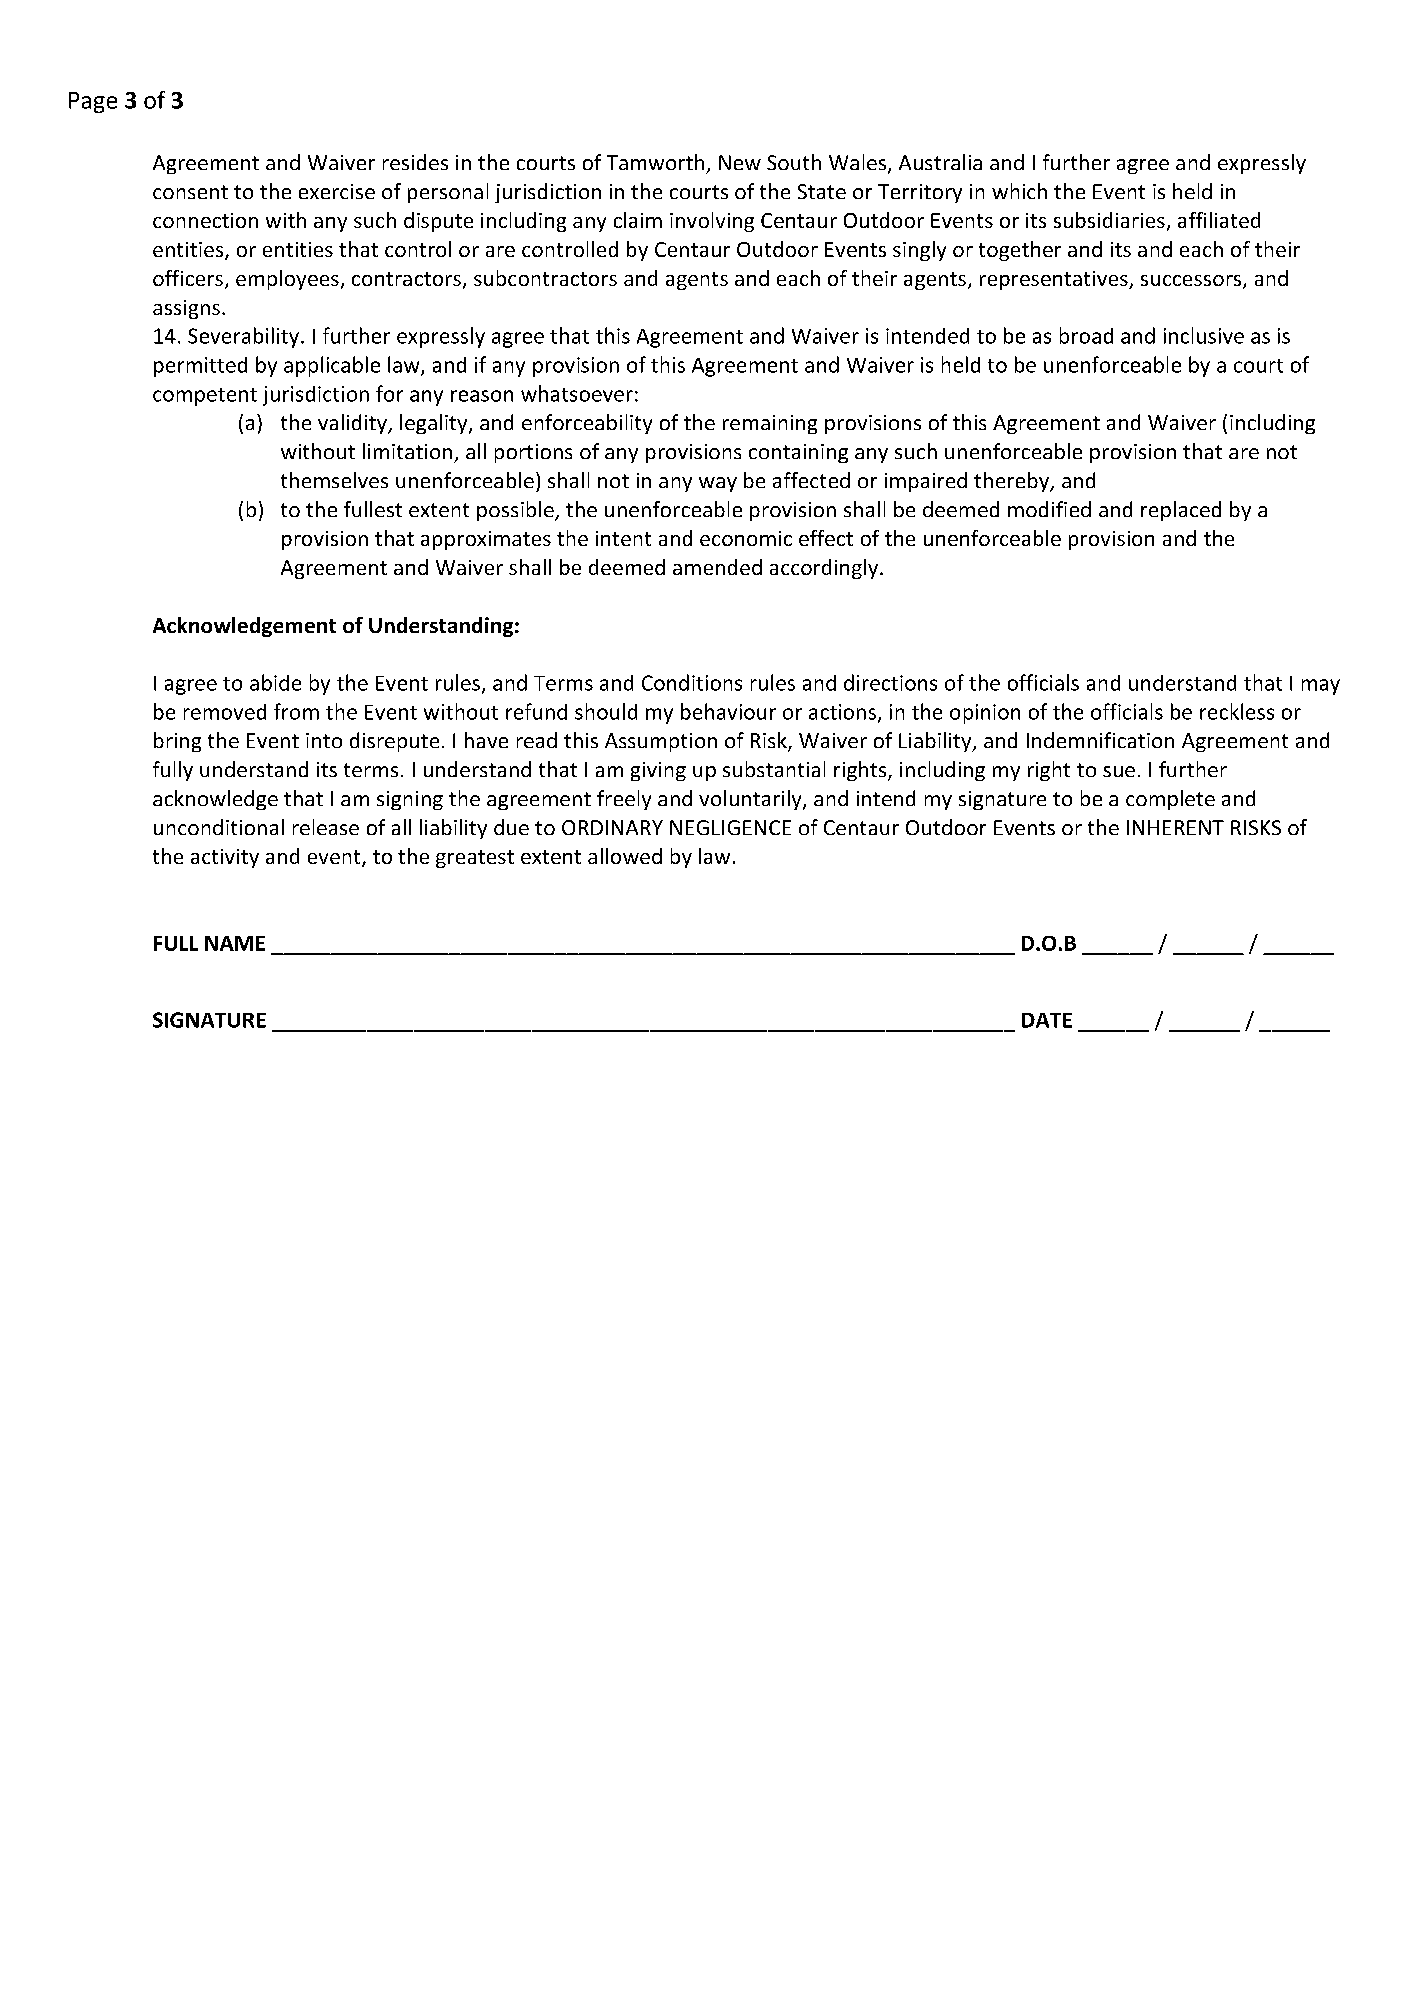 Image resolution: width=1410 pixels, height=1994 pixels. What do you see at coordinates (1047, 1020) in the screenshot?
I see `DATE` at bounding box center [1047, 1020].
